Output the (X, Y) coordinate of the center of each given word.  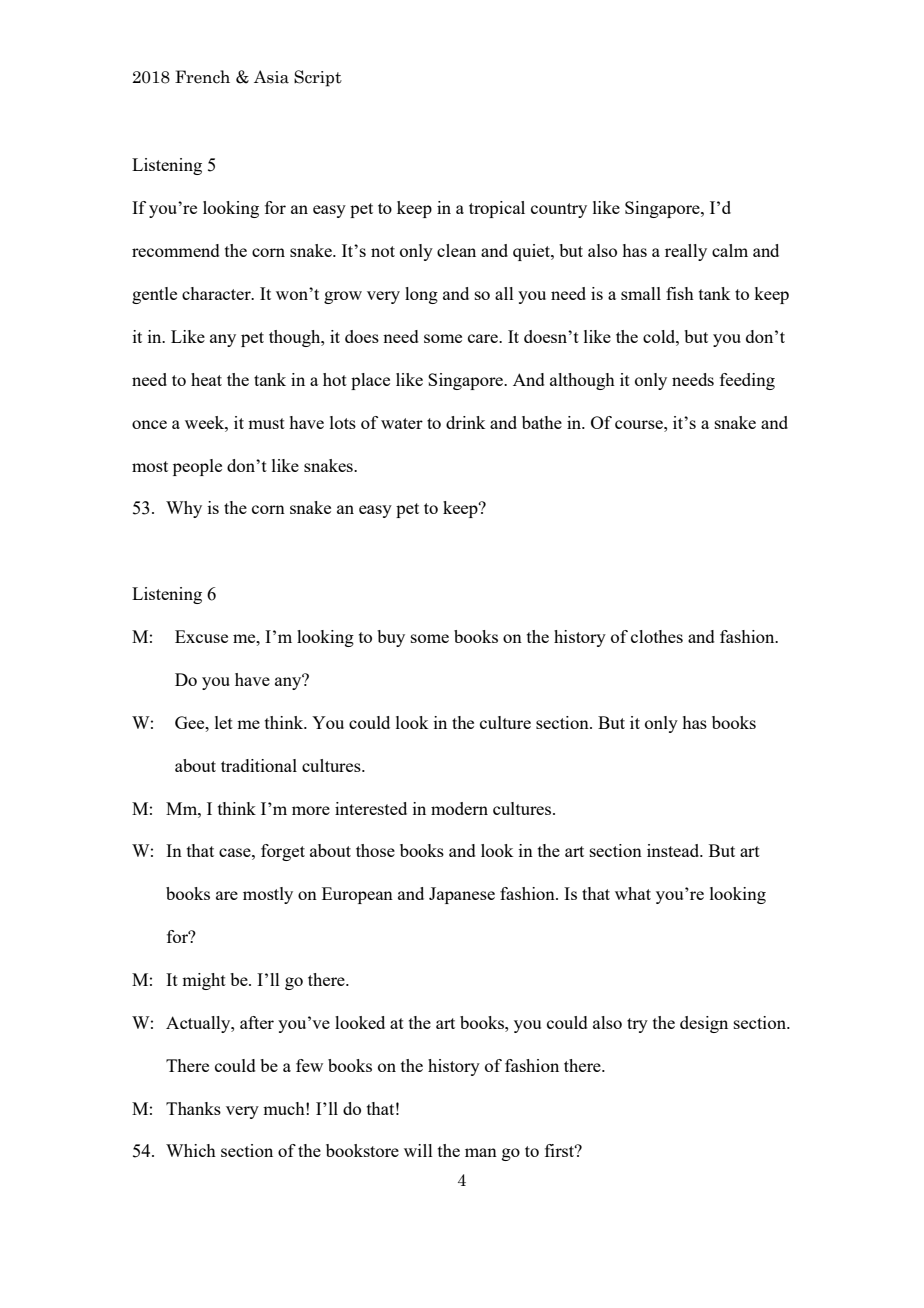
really (686, 252)
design (704, 1024)
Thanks (193, 1108)
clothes (657, 636)
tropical (497, 209)
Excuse (201, 636)
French (202, 77)
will (418, 1150)
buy (391, 638)
